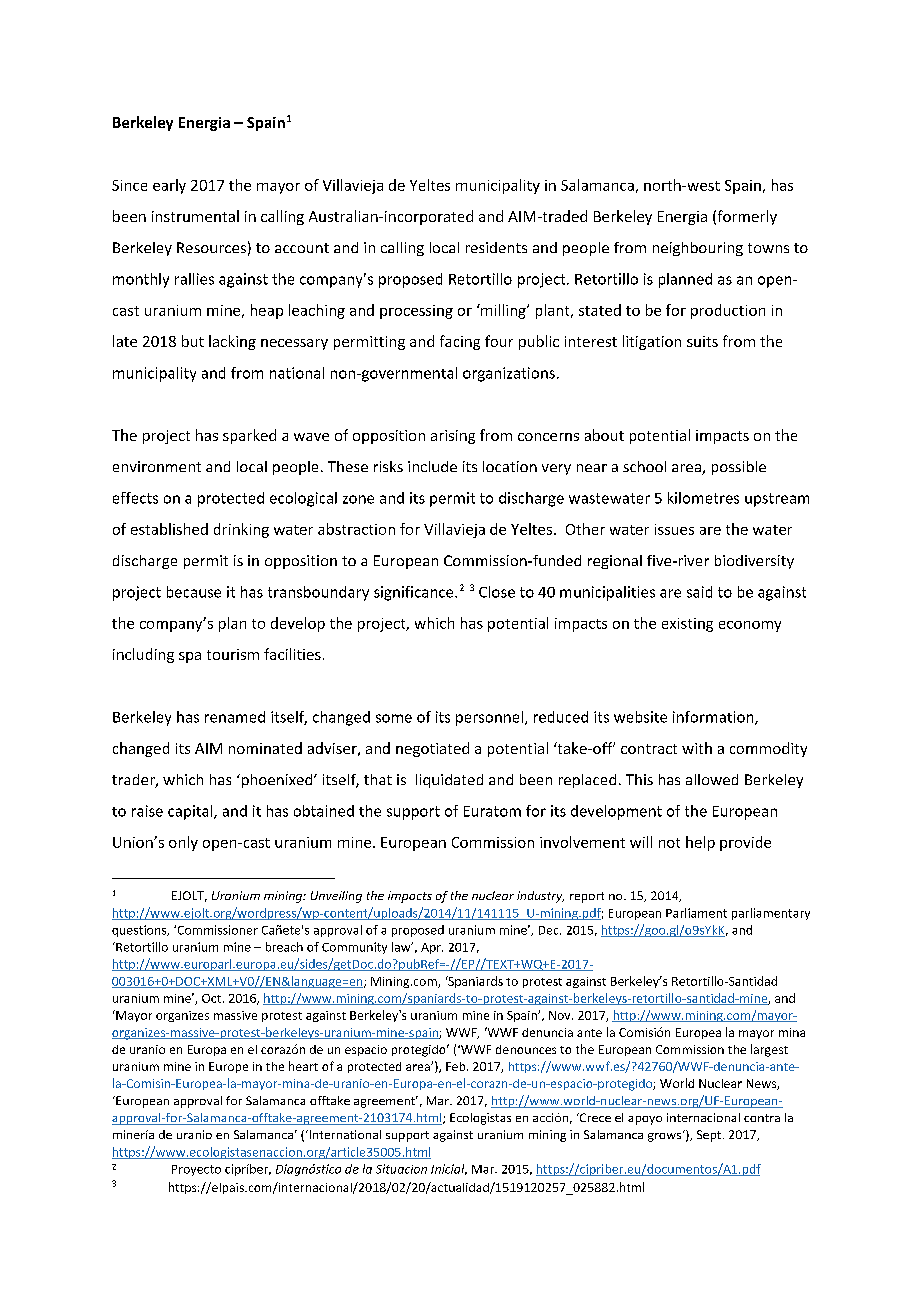 Image resolution: width=924 pixels, height=1308 pixels. What do you see at coordinates (303, 1066) in the screenshot?
I see `heart` at bounding box center [303, 1066].
